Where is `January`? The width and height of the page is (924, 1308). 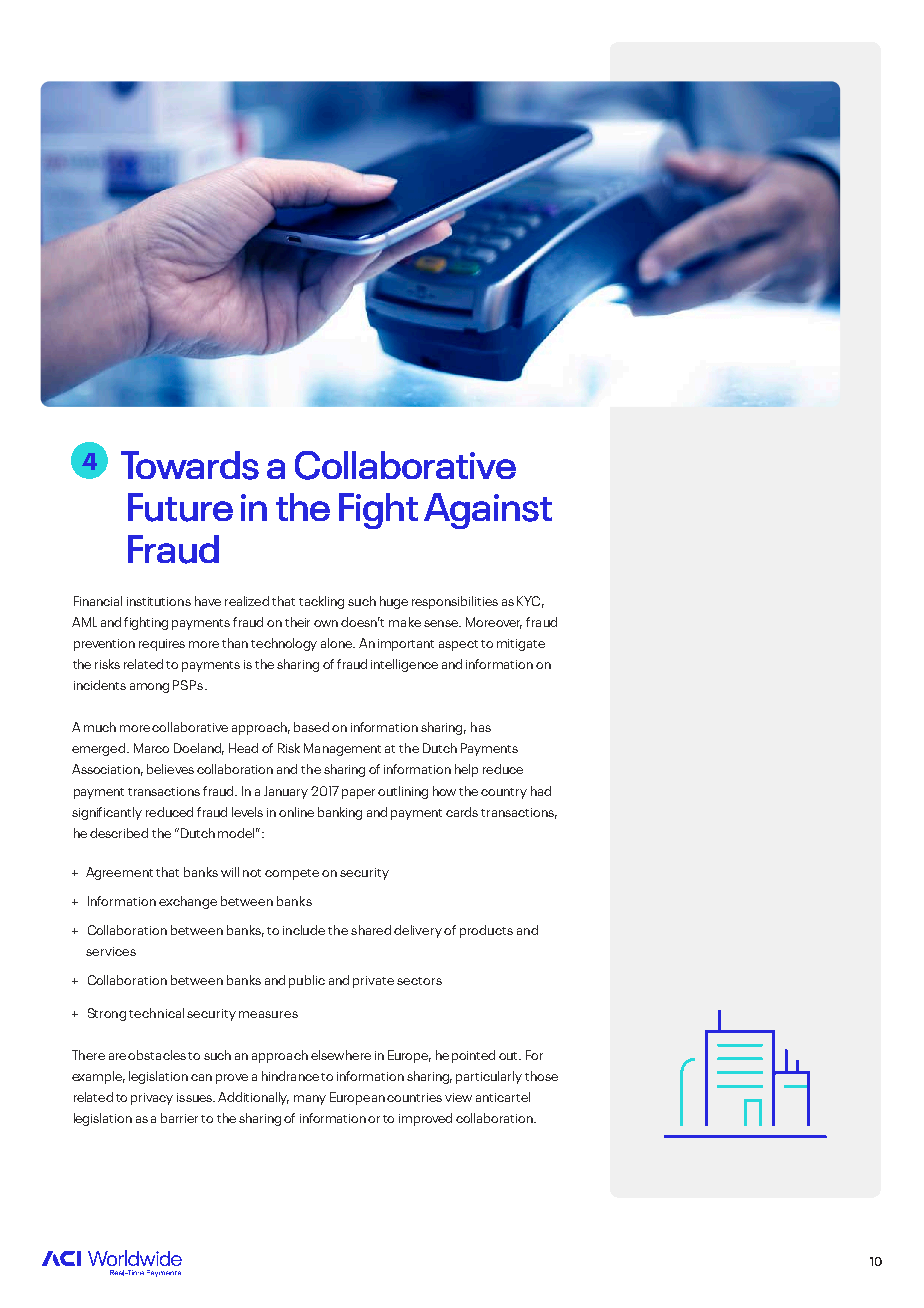 January is located at coordinates (286, 792).
